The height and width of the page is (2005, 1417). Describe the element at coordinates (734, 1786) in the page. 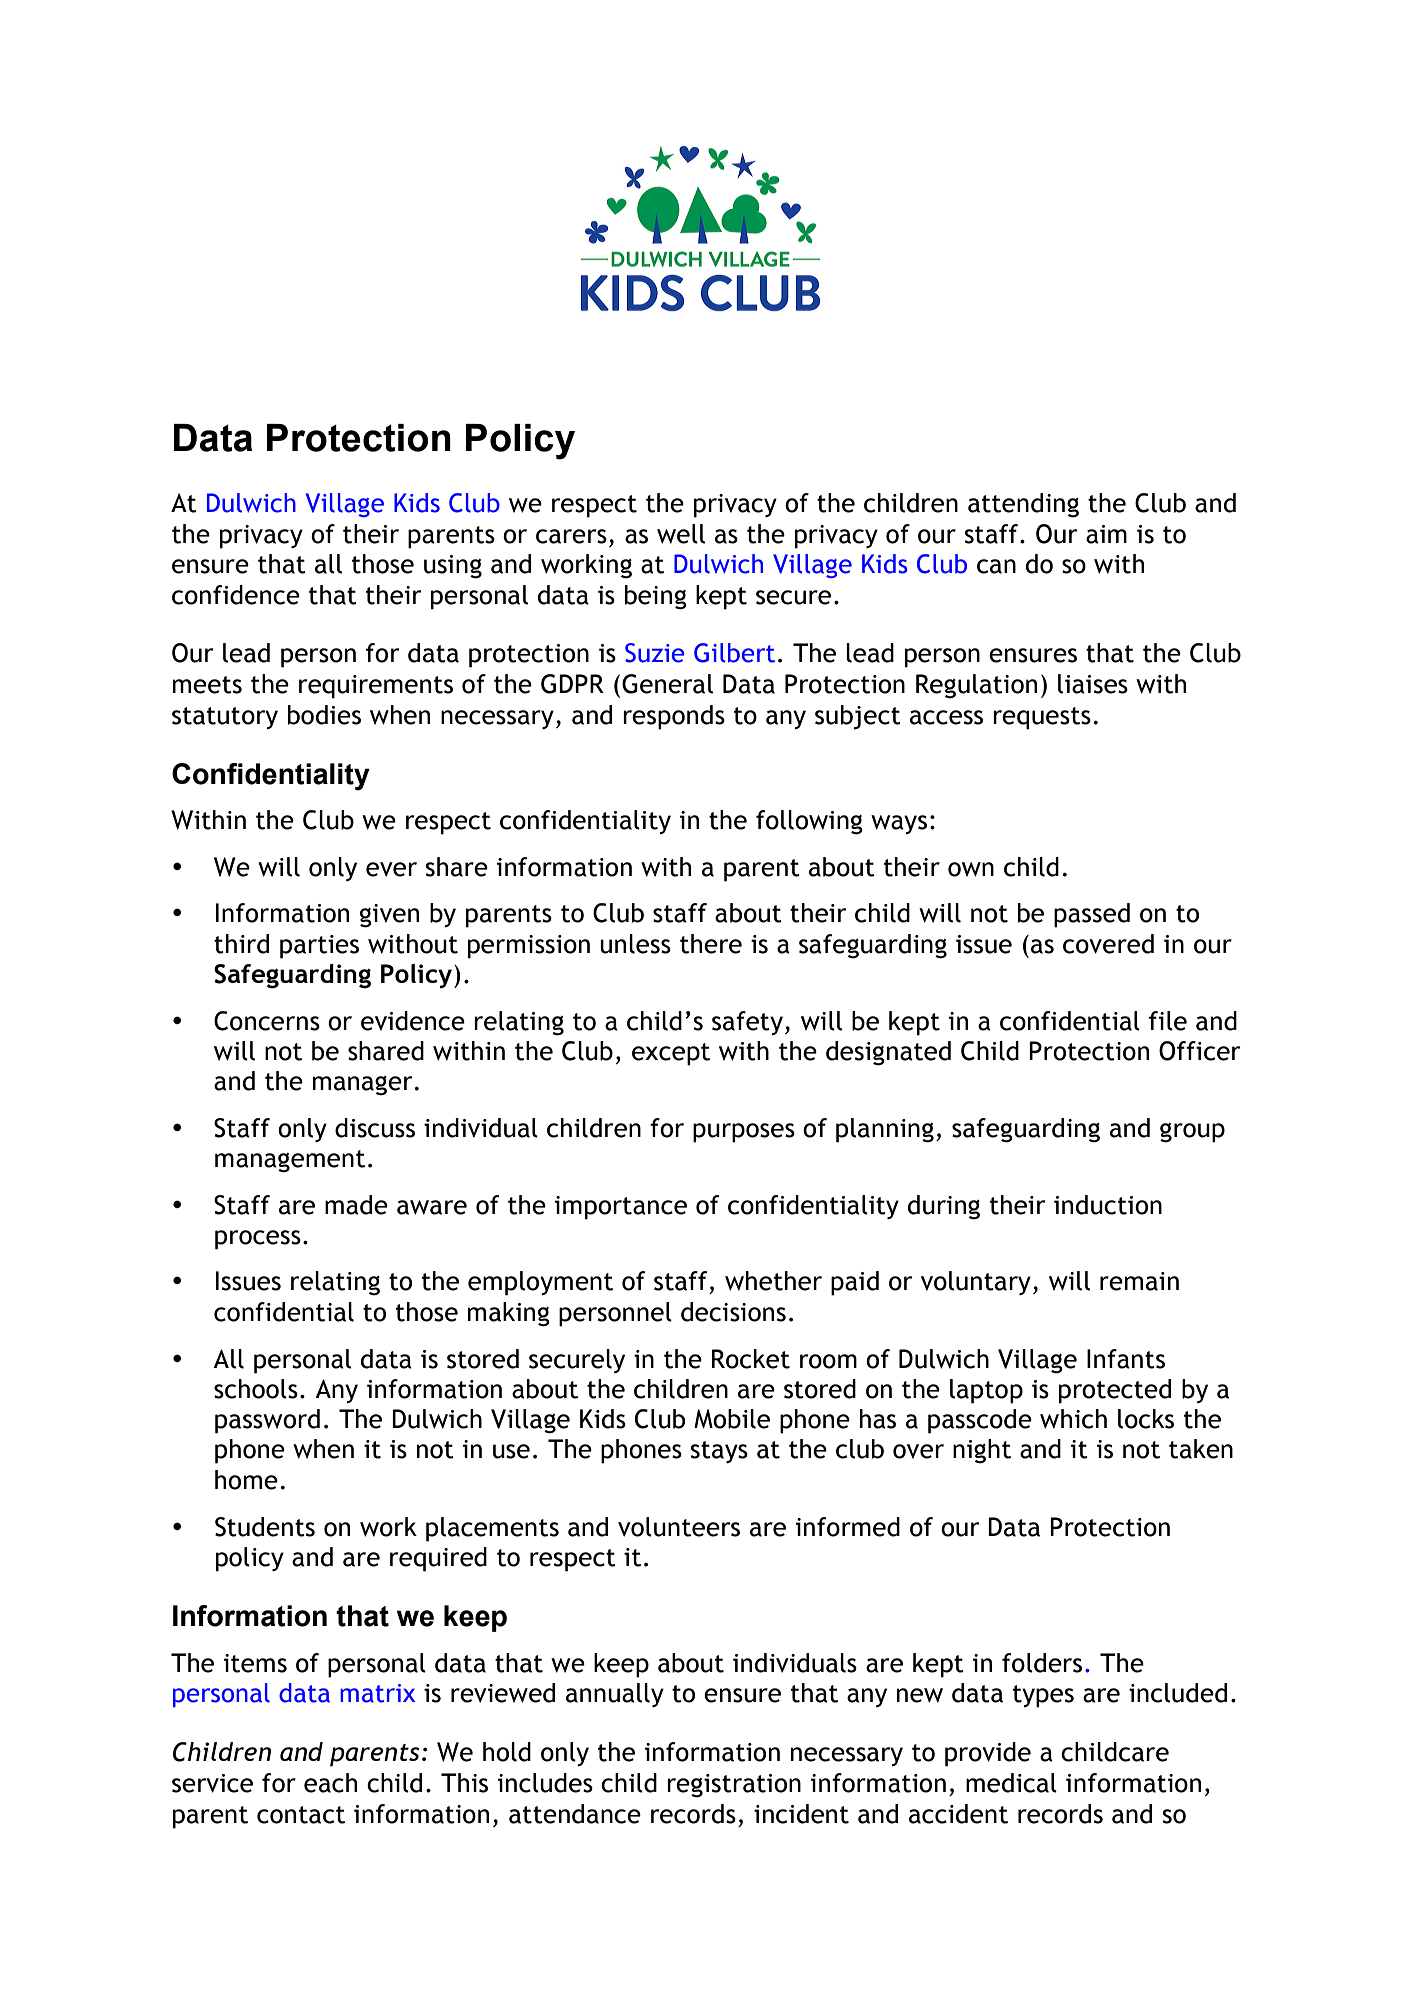

I see `registration` at that location.
